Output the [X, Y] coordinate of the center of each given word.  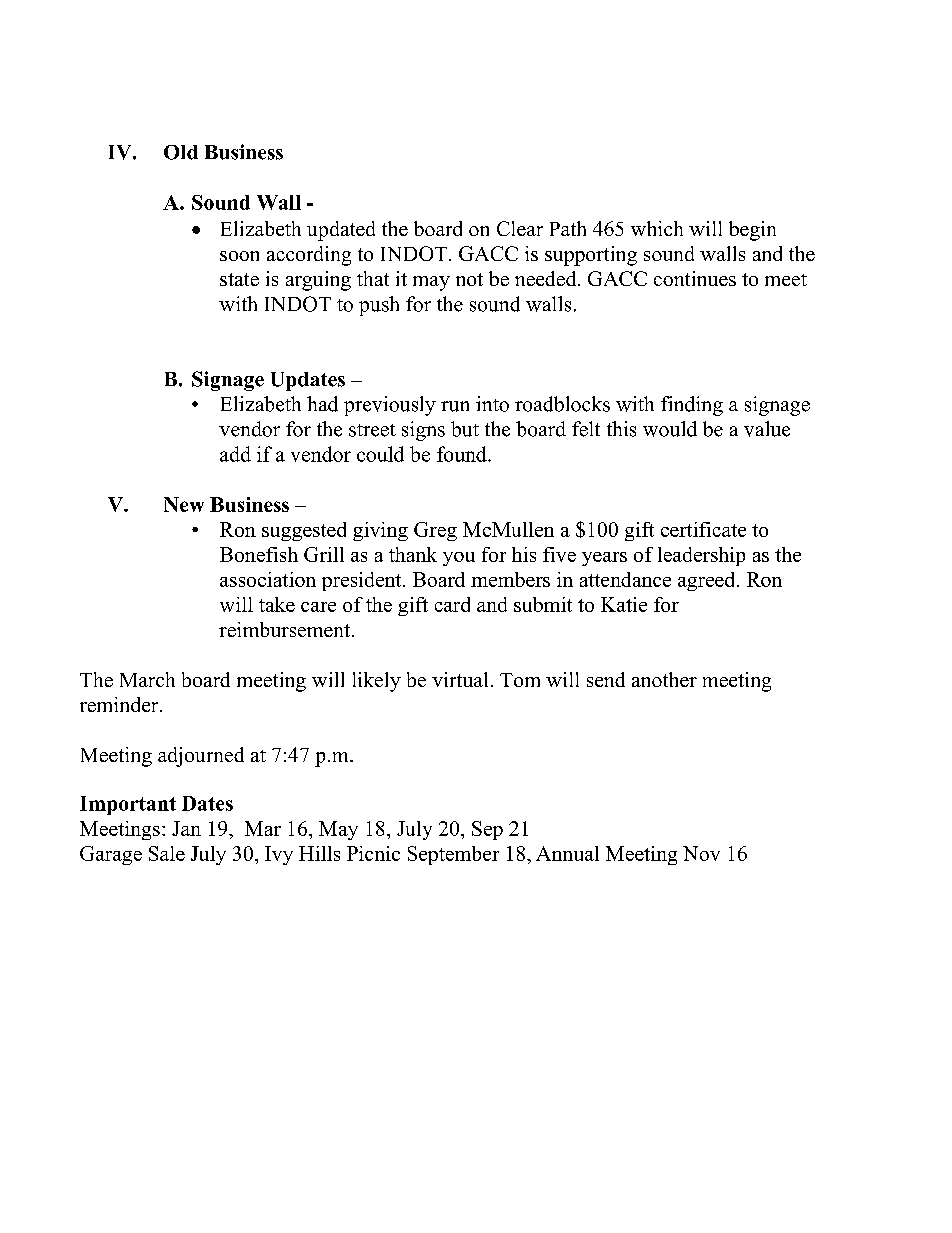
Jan [186, 828]
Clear [520, 228]
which [657, 228]
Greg [435, 531]
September [453, 855]
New [184, 504]
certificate [703, 529]
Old [181, 152]
